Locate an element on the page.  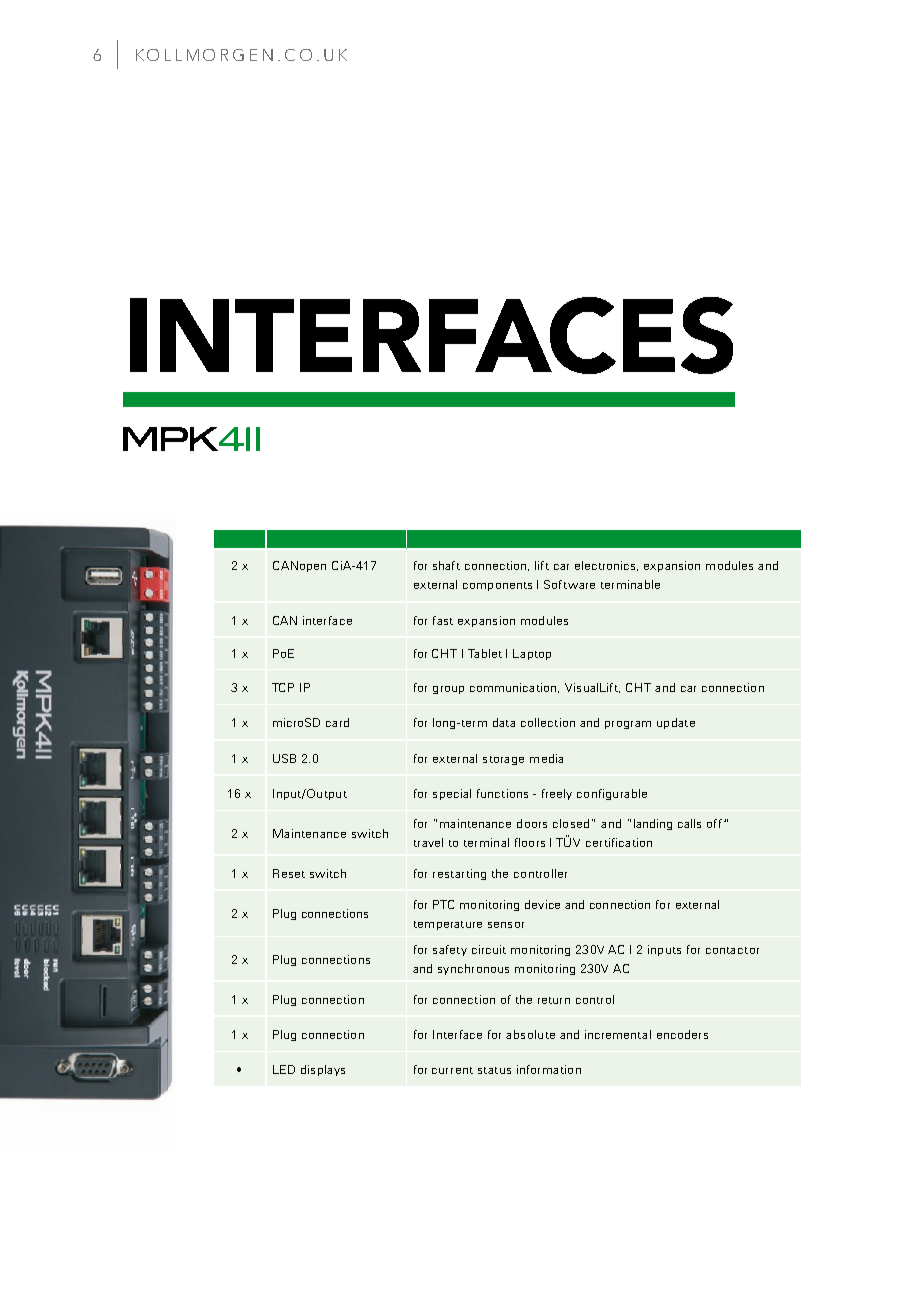
displays is located at coordinates (323, 1070).
